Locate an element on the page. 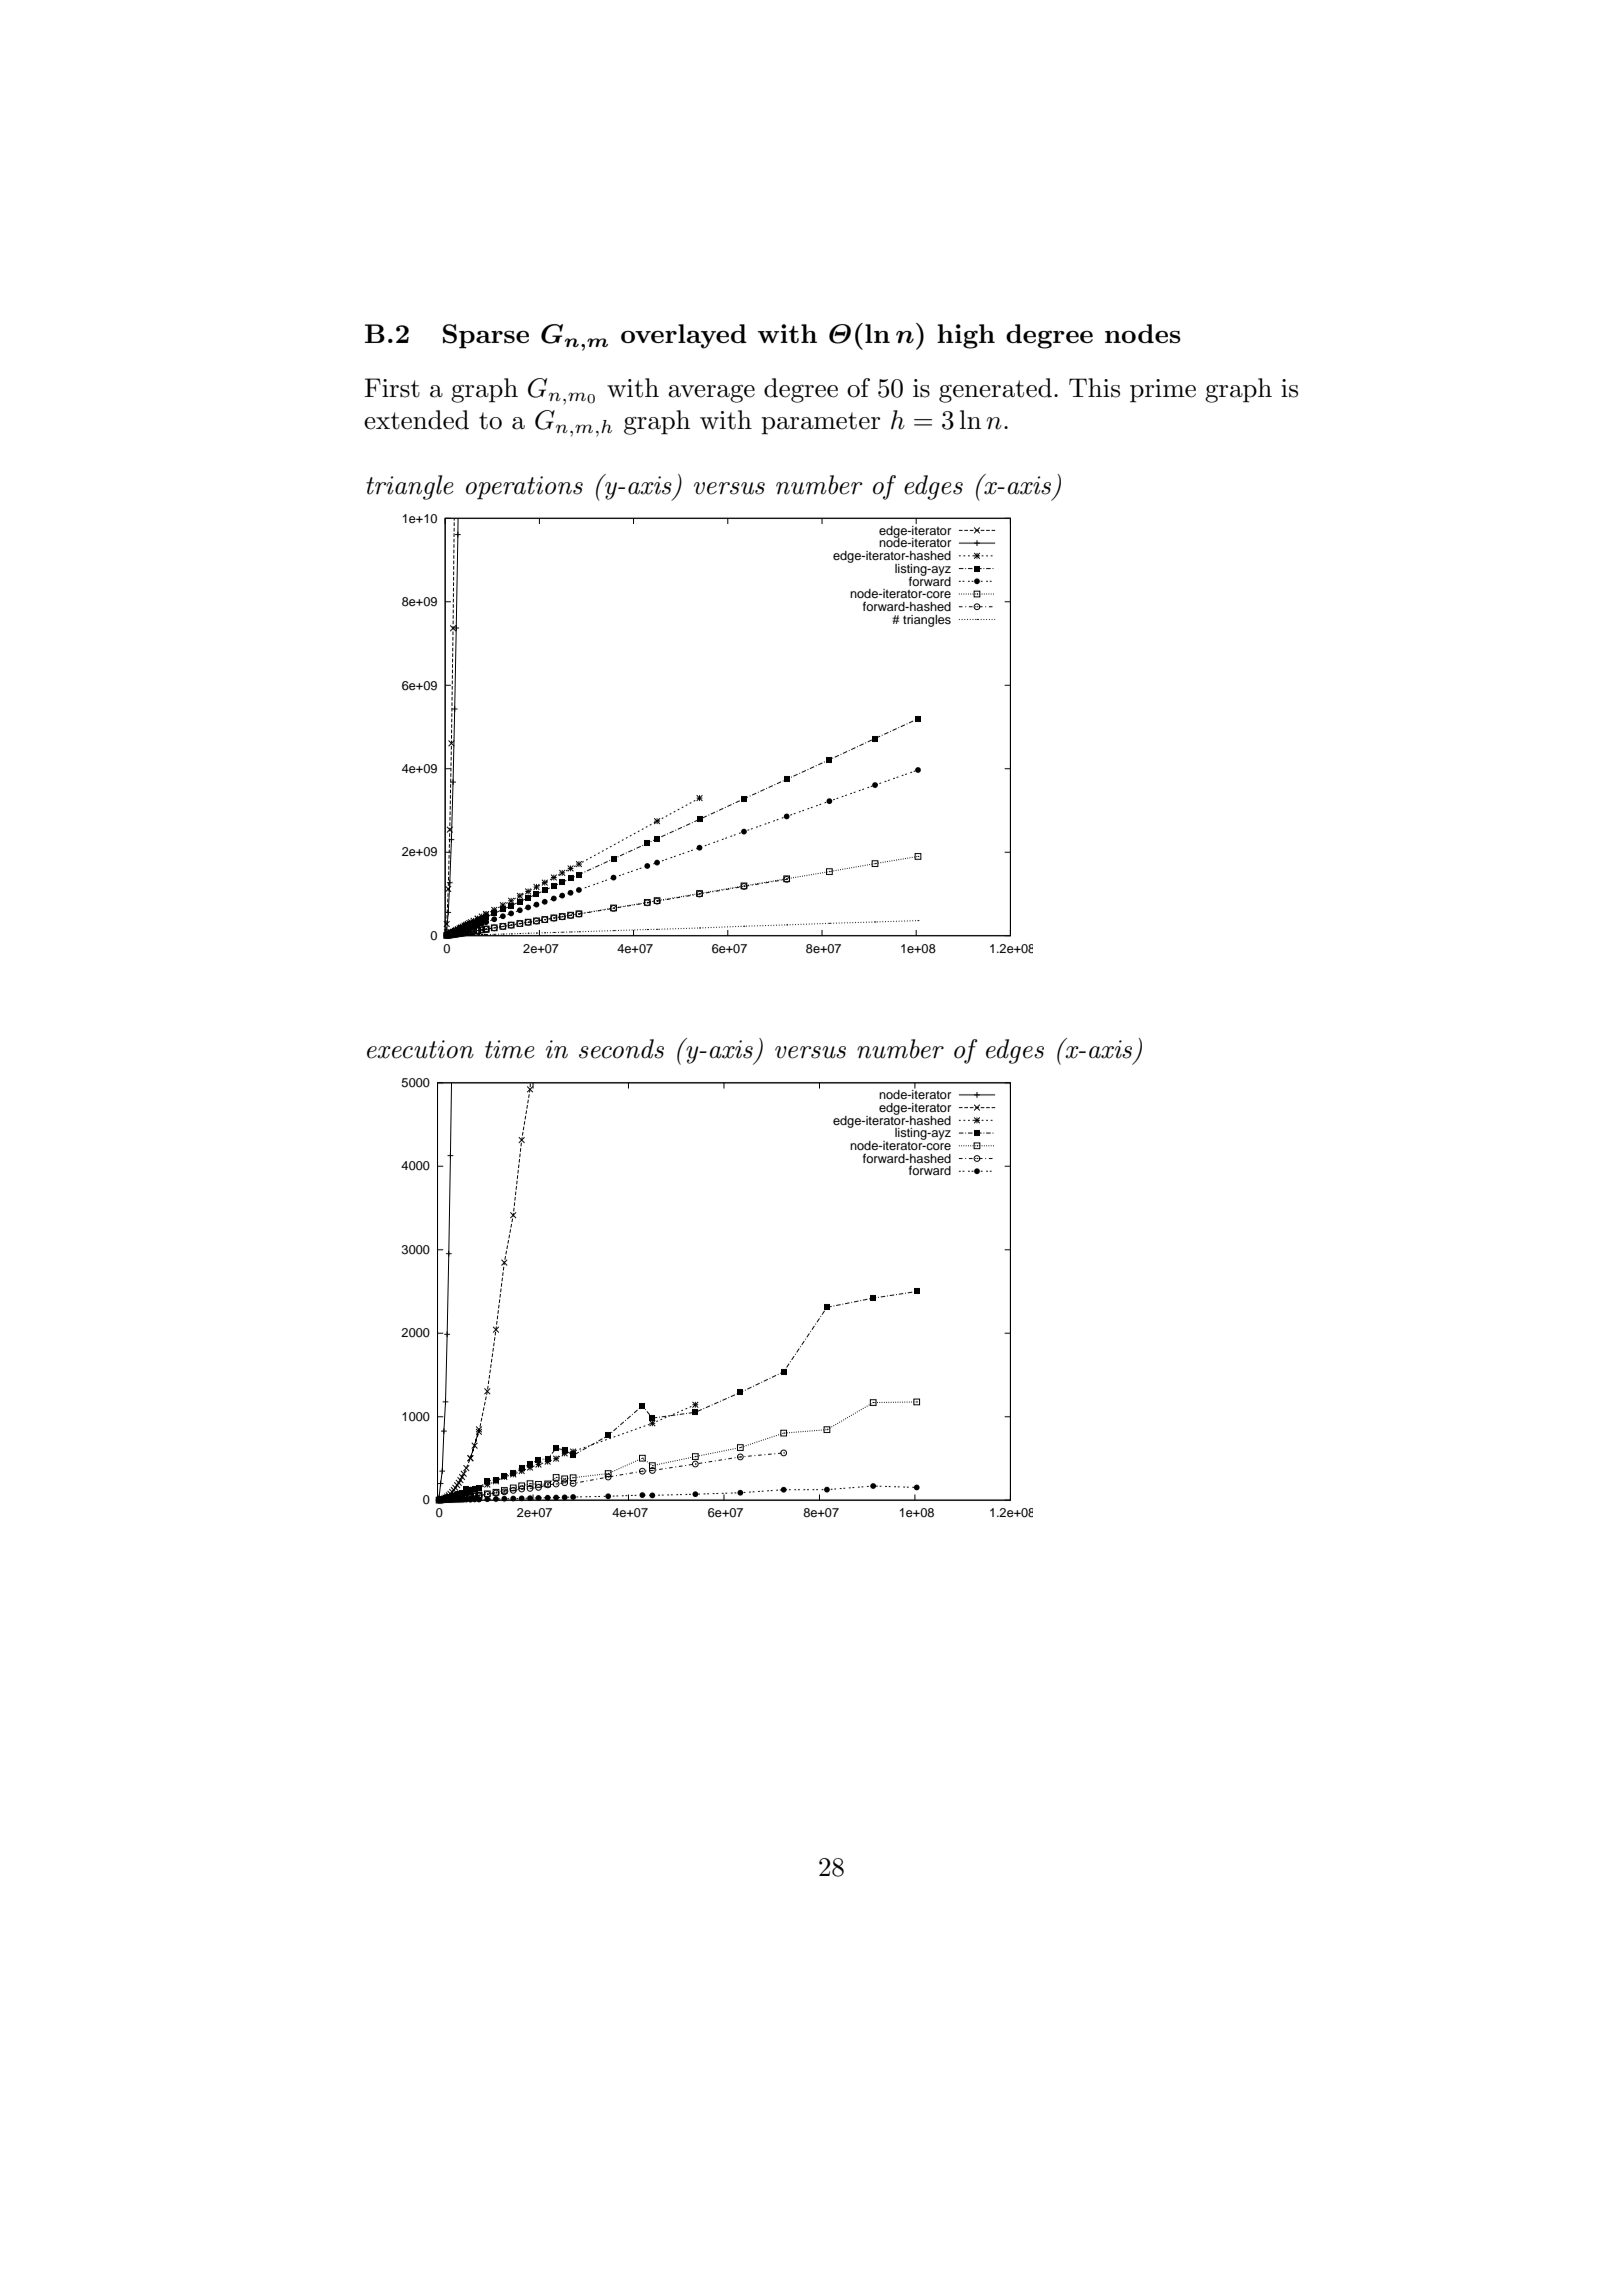  parameter is located at coordinates (820, 423).
